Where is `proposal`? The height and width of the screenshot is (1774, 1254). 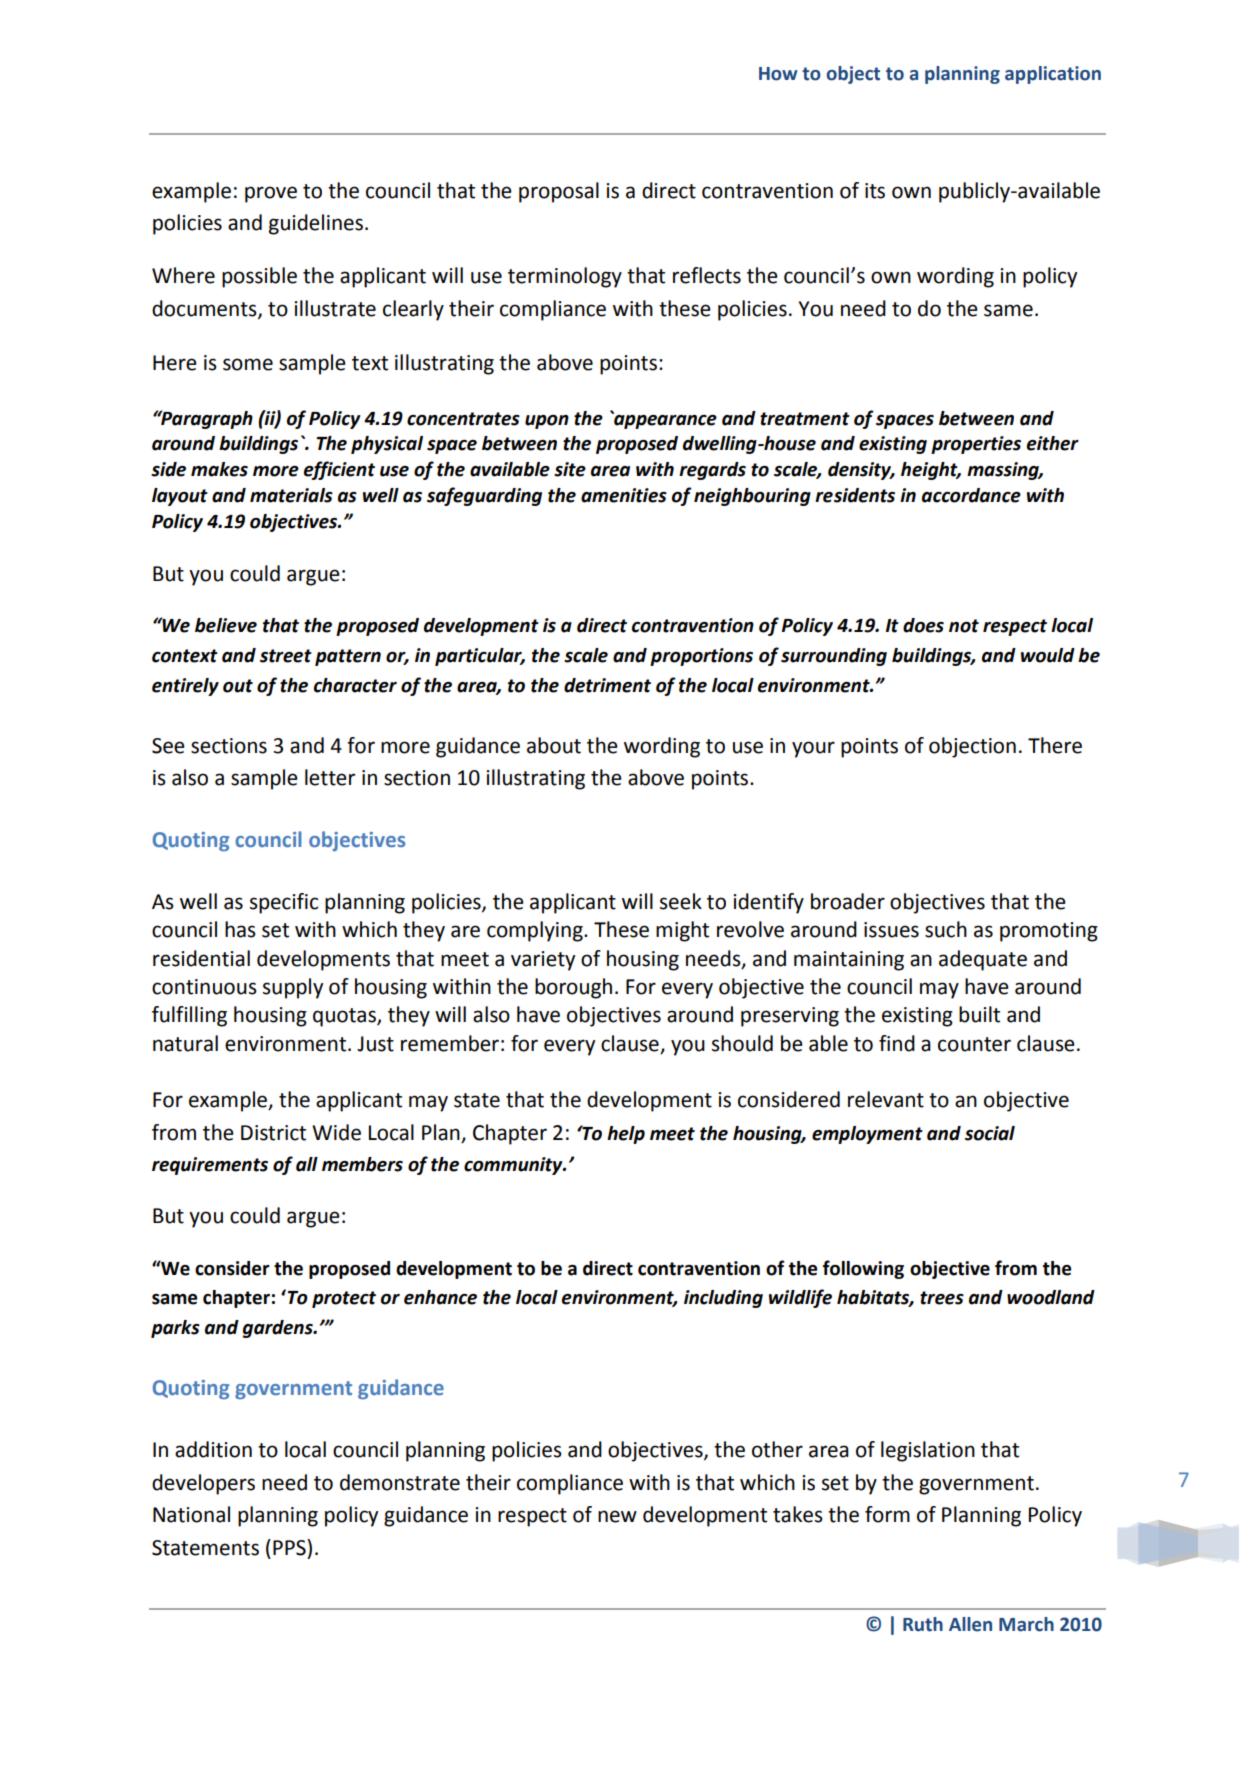 proposal is located at coordinates (559, 192).
